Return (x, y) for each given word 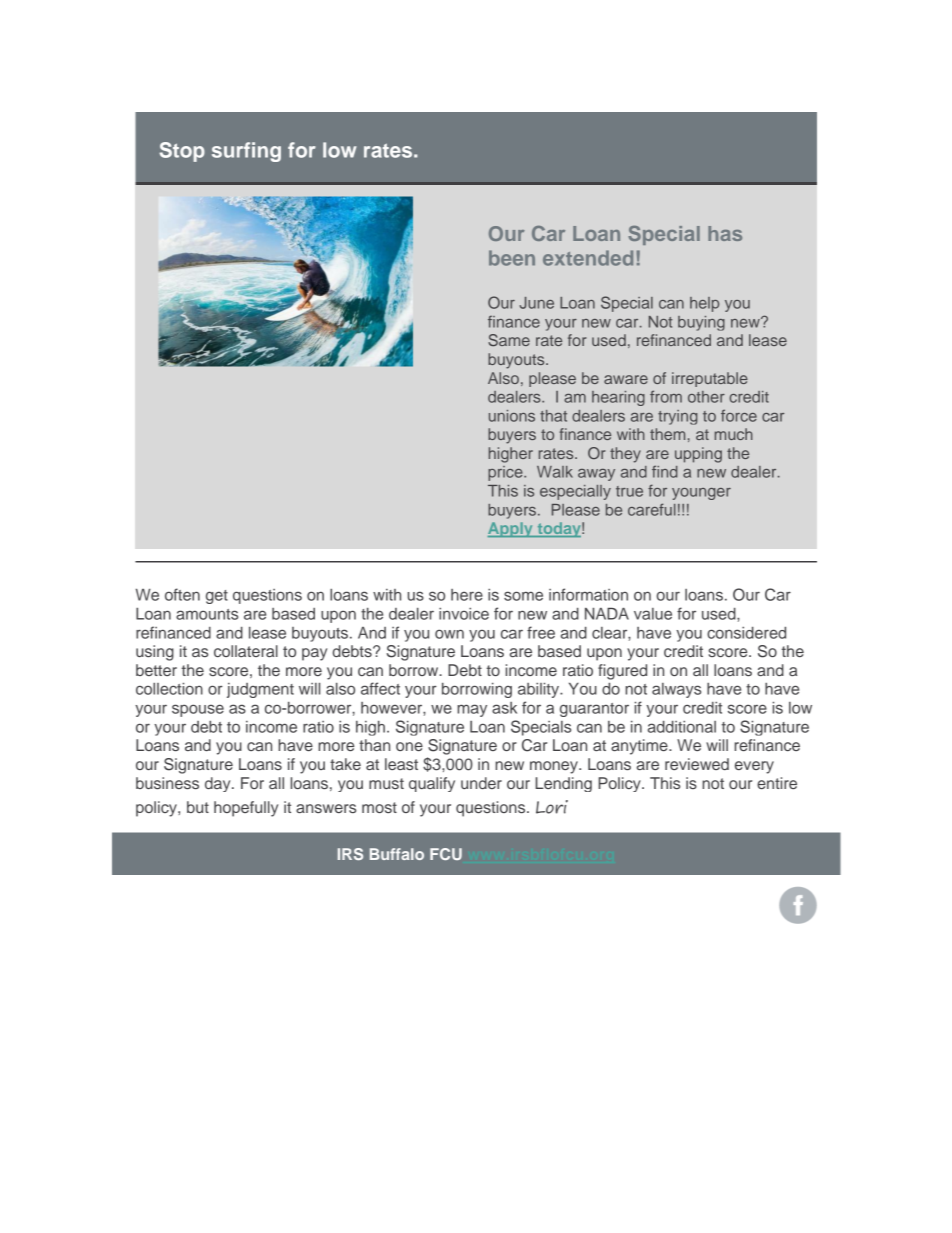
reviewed (697, 764)
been (512, 258)
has (725, 233)
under (481, 783)
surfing (246, 152)
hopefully (246, 809)
